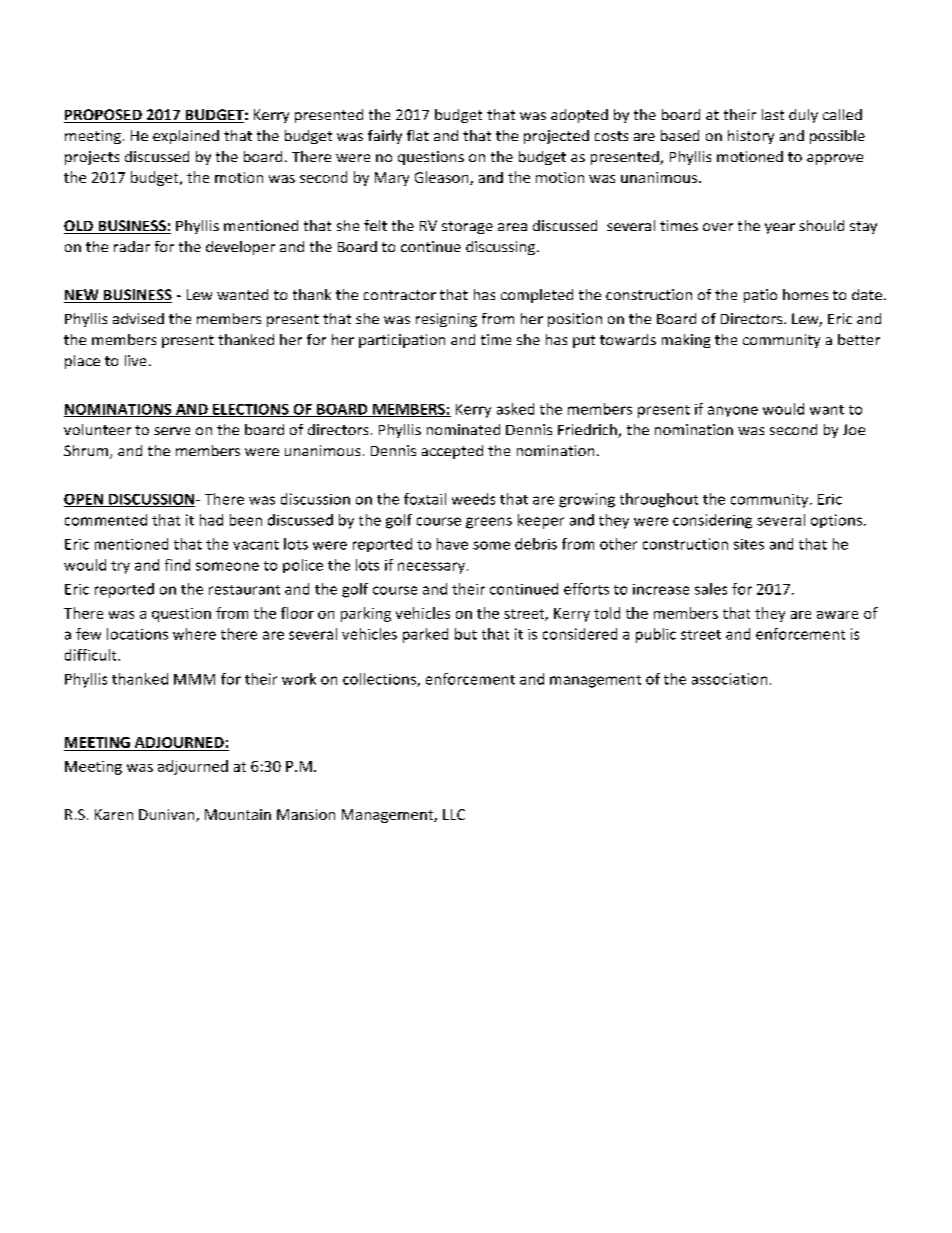  Describe the element at coordinates (729, 679) in the screenshot. I see `association` at that location.
